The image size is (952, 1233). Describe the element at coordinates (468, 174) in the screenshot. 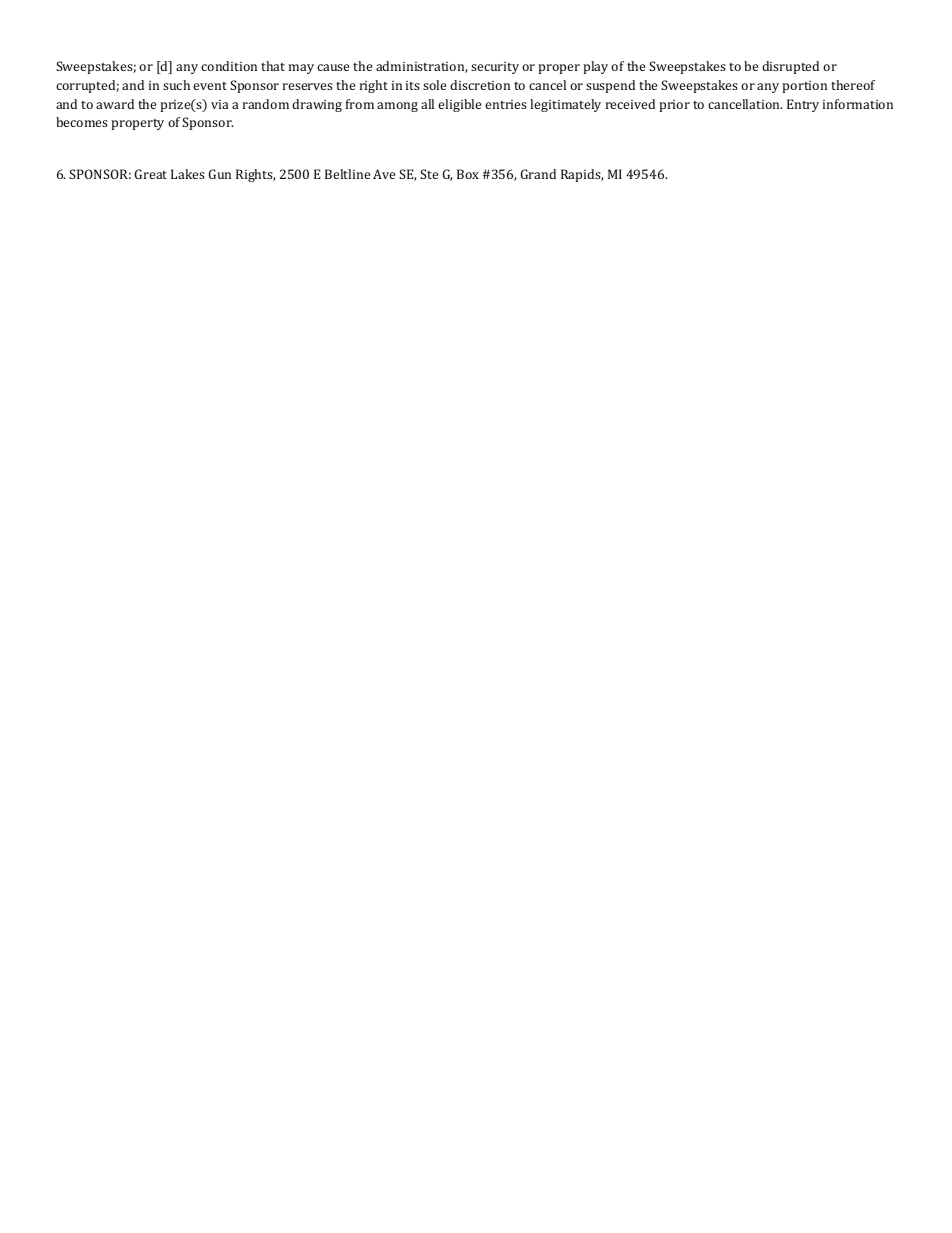

I see `Box` at that location.
